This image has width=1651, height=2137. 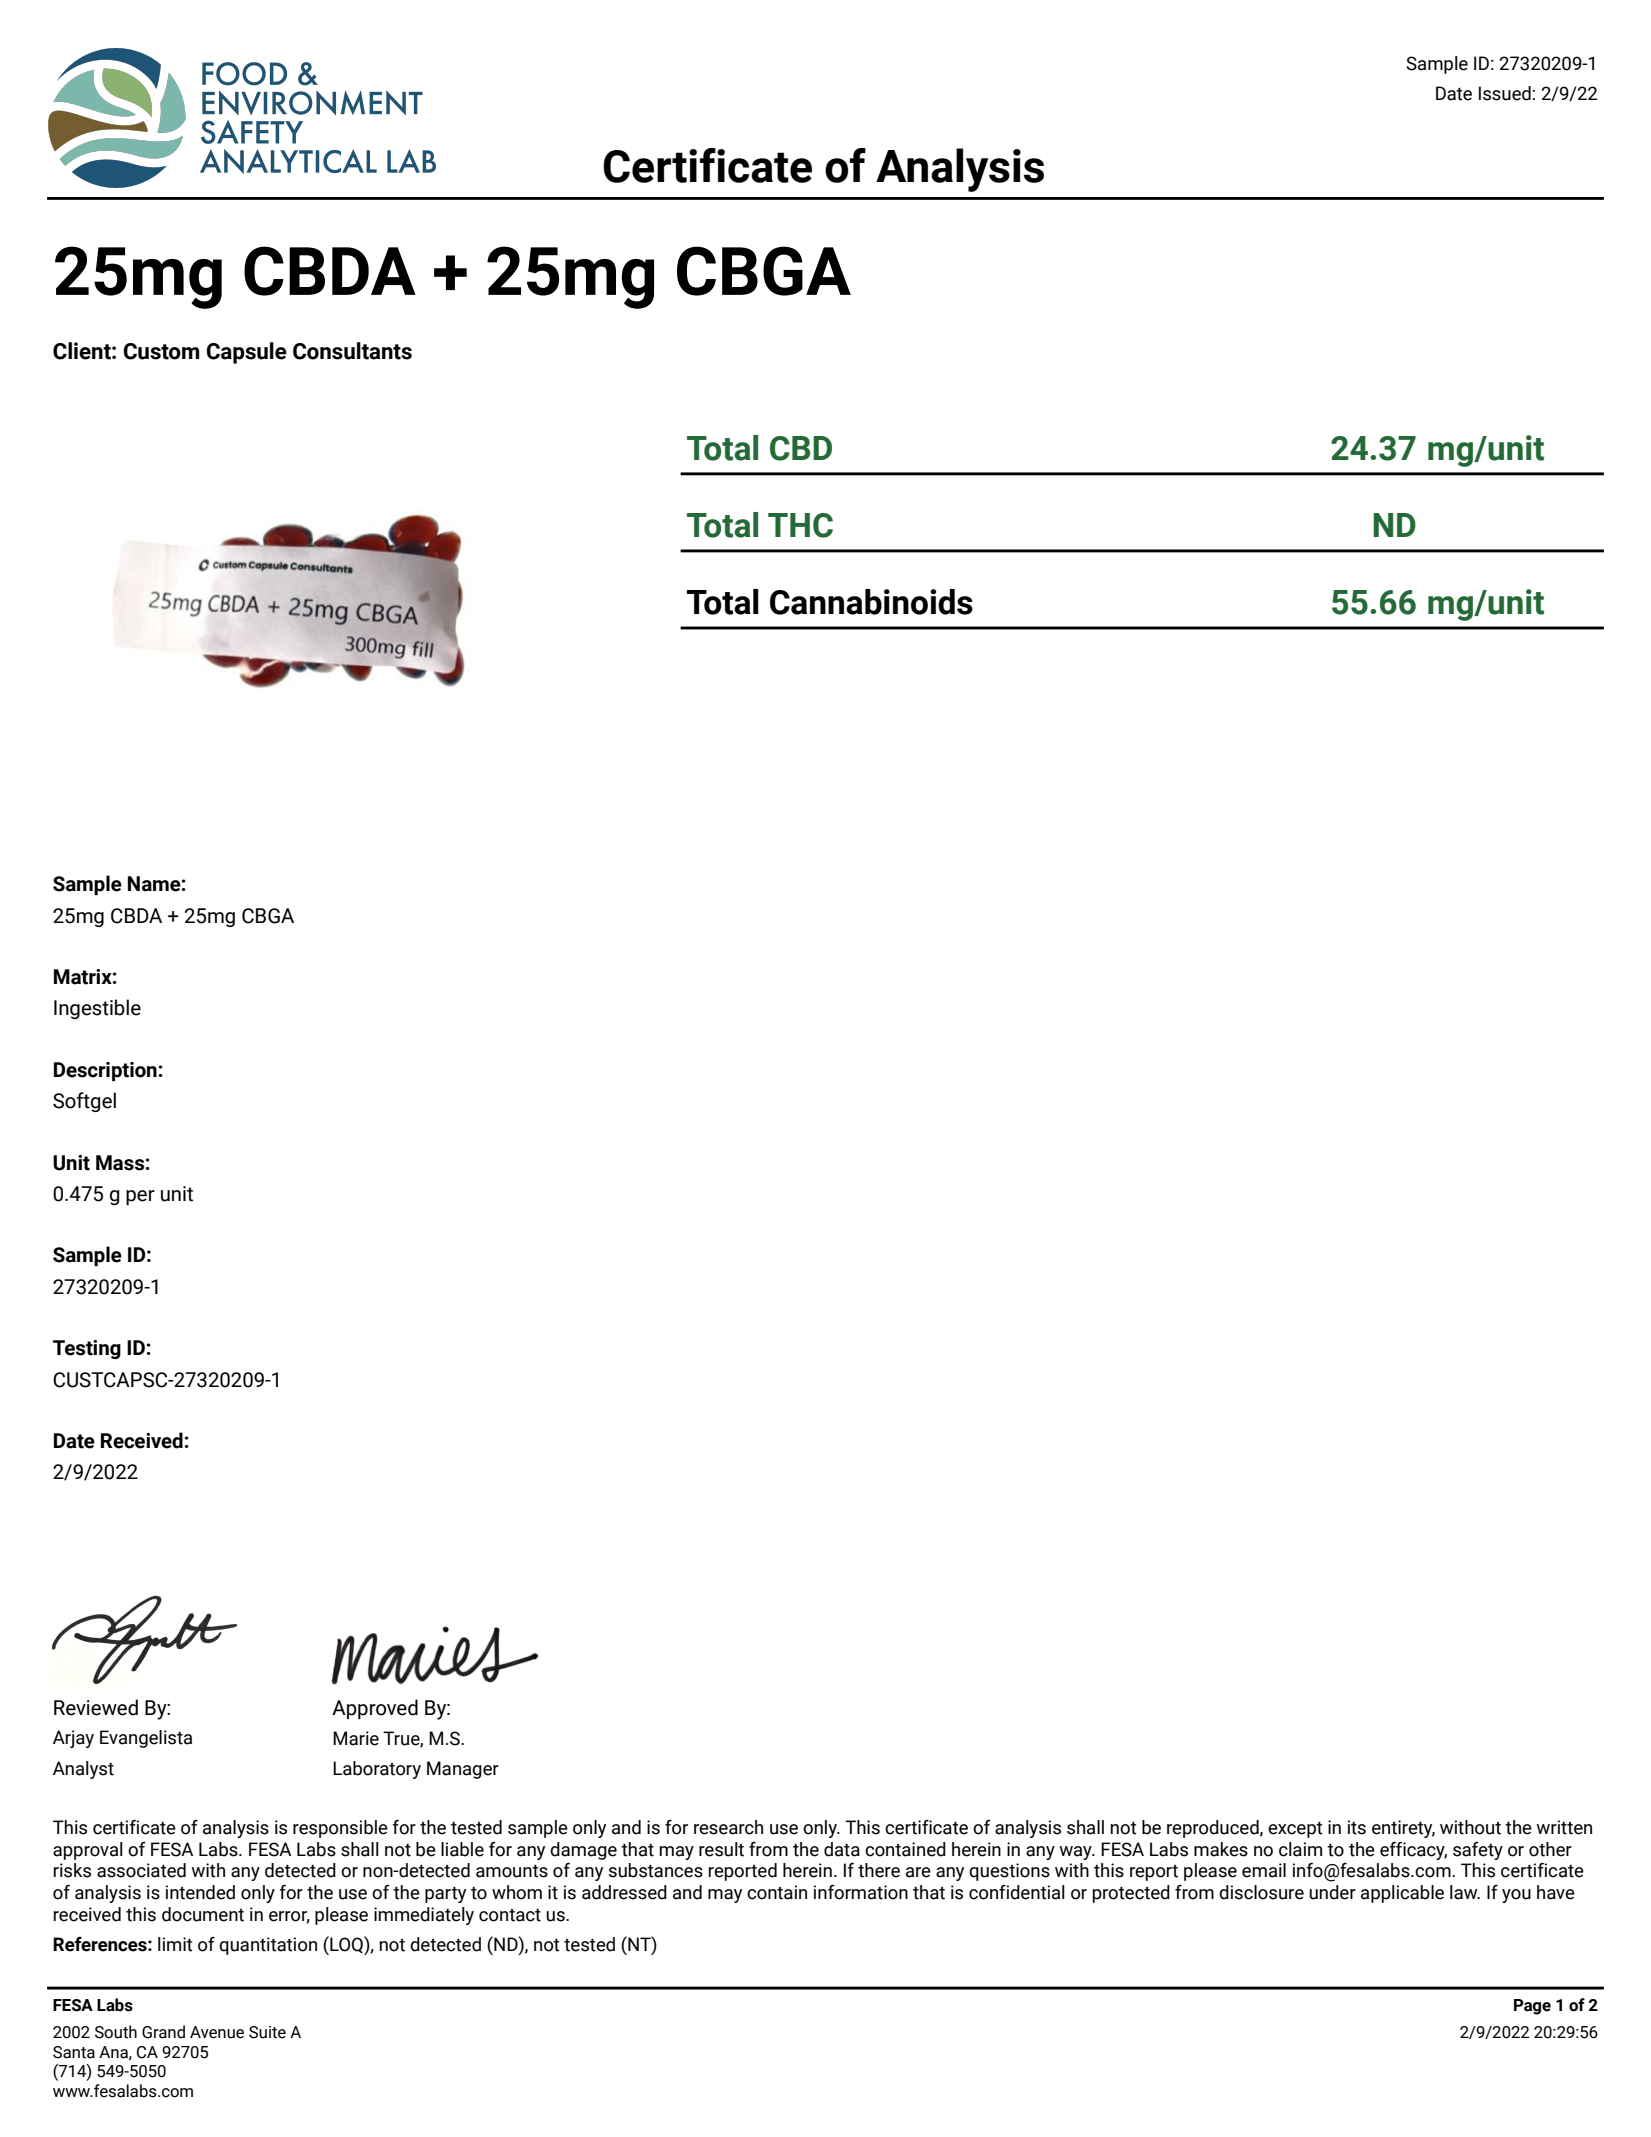 What do you see at coordinates (105, 1071) in the image?
I see `Description` at bounding box center [105, 1071].
